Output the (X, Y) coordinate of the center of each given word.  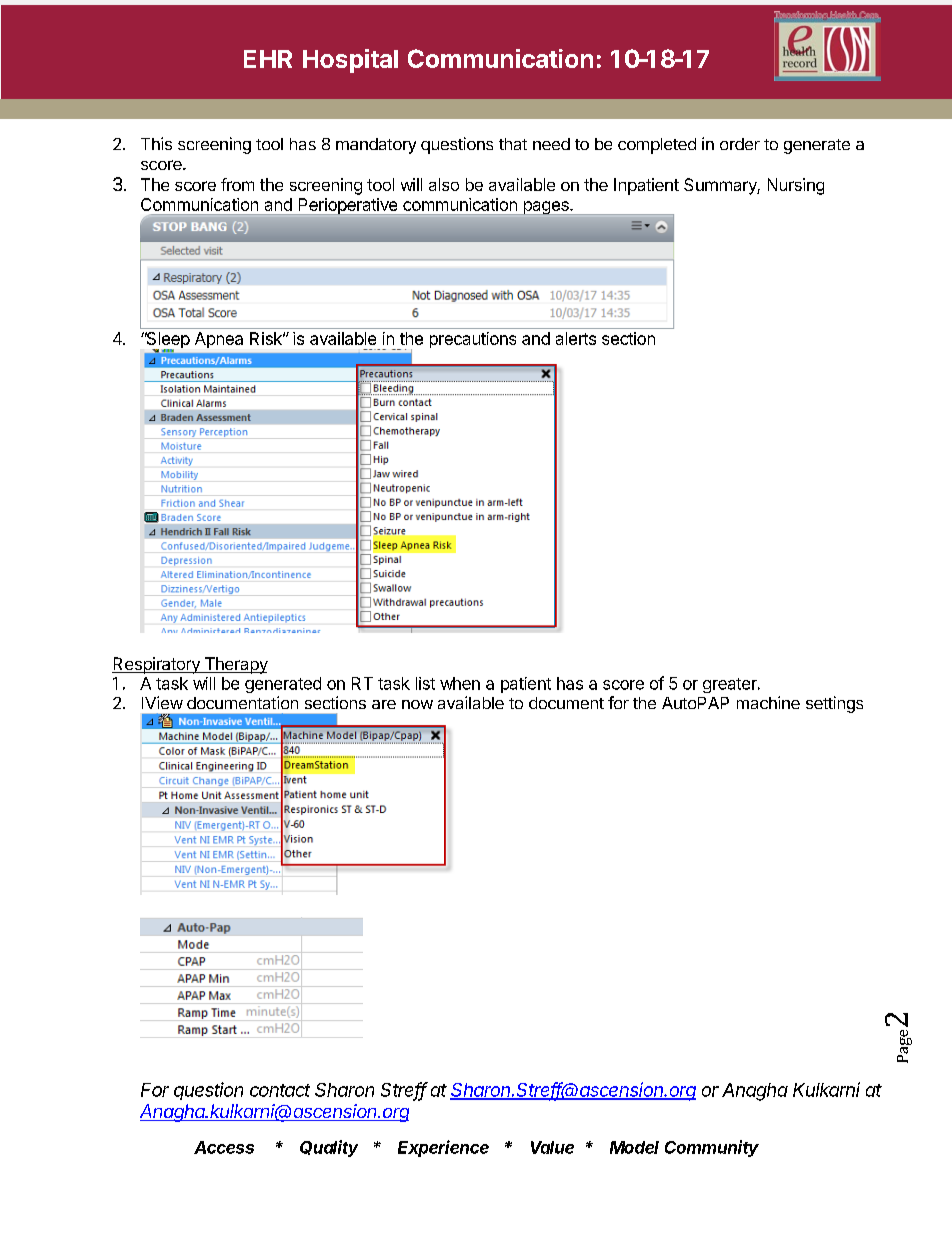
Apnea (219, 340)
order (740, 144)
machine (768, 702)
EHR (268, 59)
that (513, 144)
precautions (473, 340)
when (460, 683)
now (417, 704)
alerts (576, 338)
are (384, 704)
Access (224, 1147)
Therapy (235, 665)
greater (731, 685)
